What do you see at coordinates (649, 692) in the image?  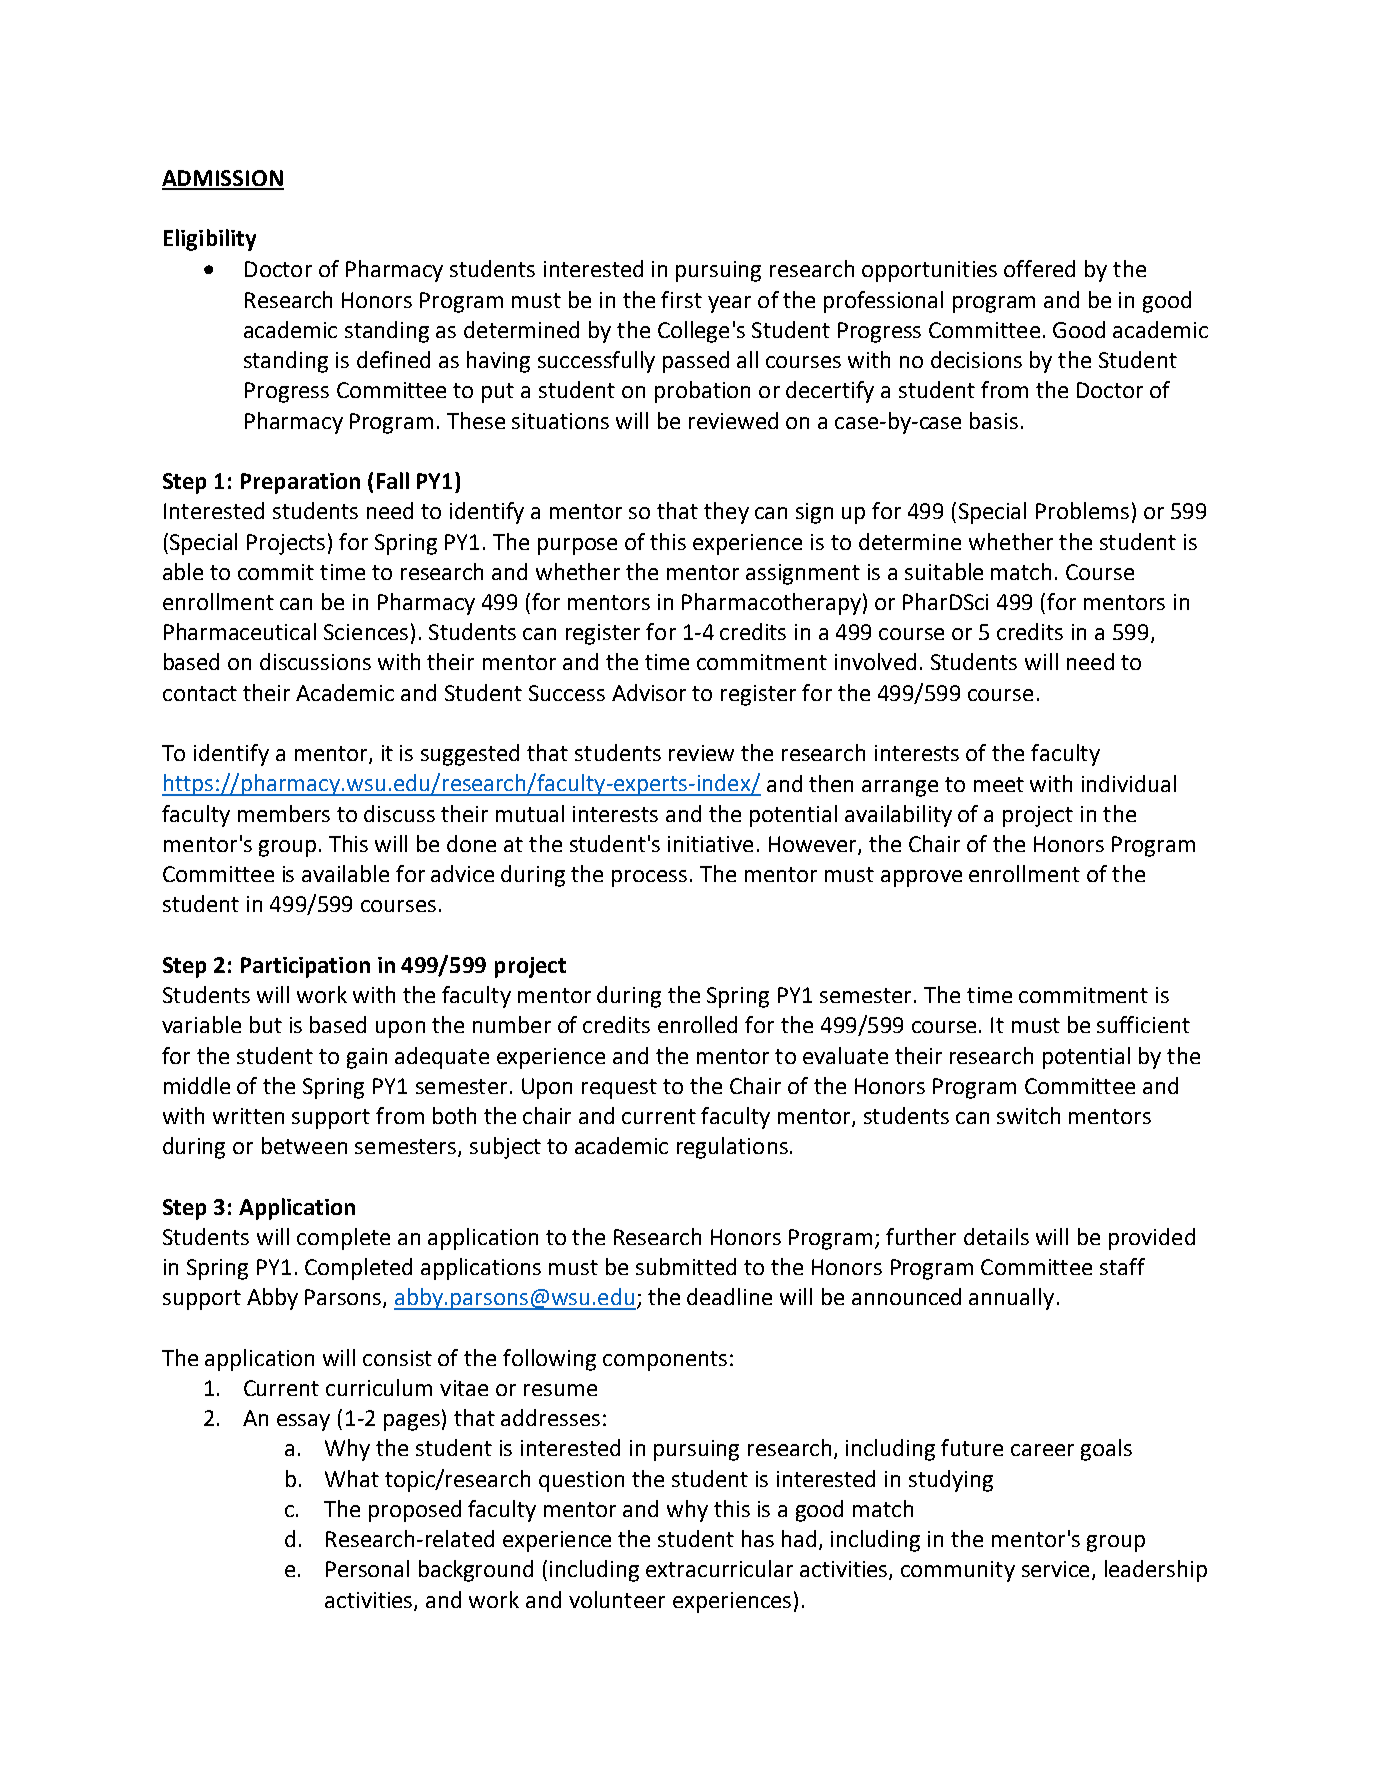 I see `Advisor` at bounding box center [649, 692].
